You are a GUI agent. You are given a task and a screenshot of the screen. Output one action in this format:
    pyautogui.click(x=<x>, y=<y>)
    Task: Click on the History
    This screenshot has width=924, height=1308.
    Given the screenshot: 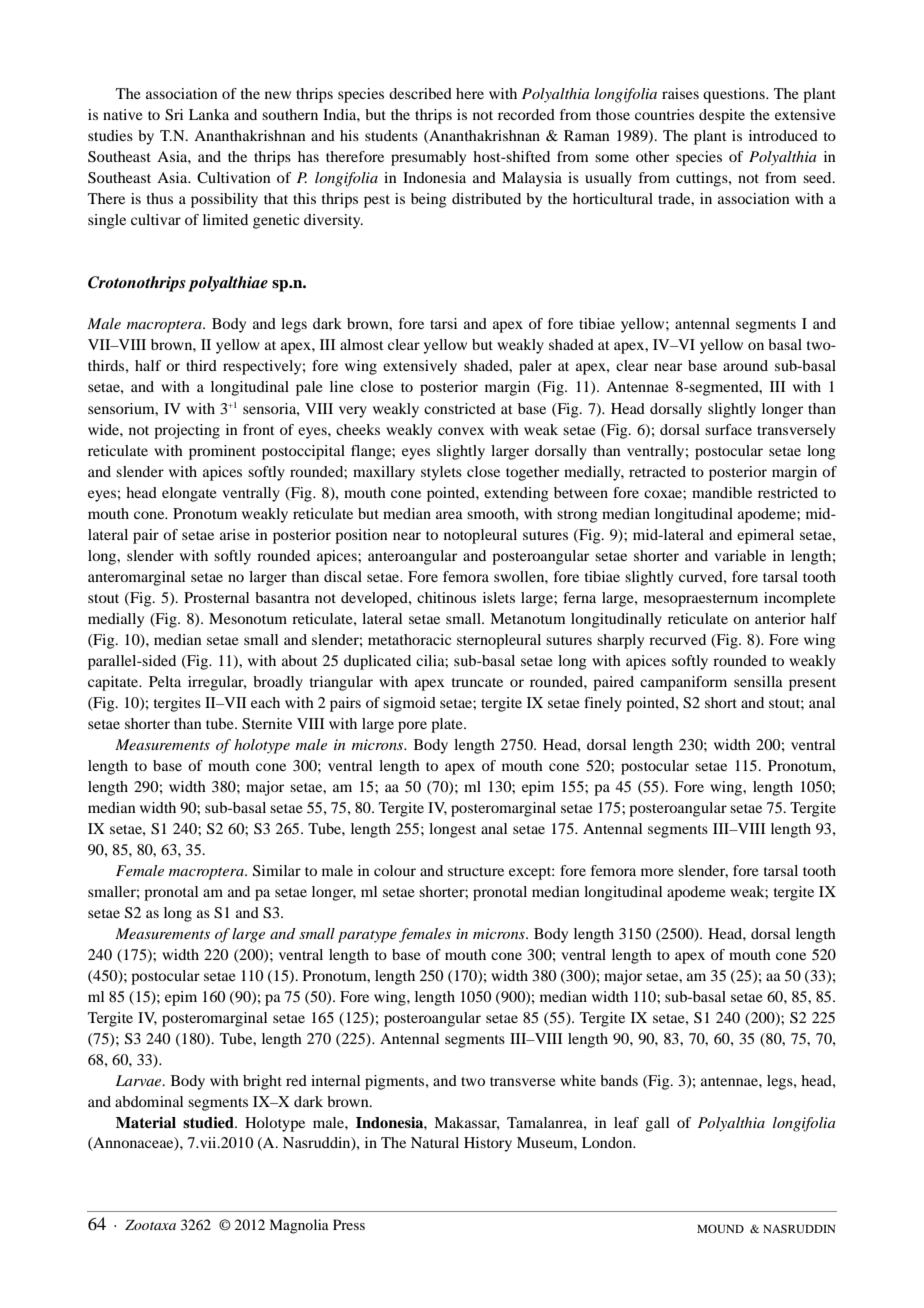 What is the action you would take?
    pyautogui.click(x=488, y=1144)
